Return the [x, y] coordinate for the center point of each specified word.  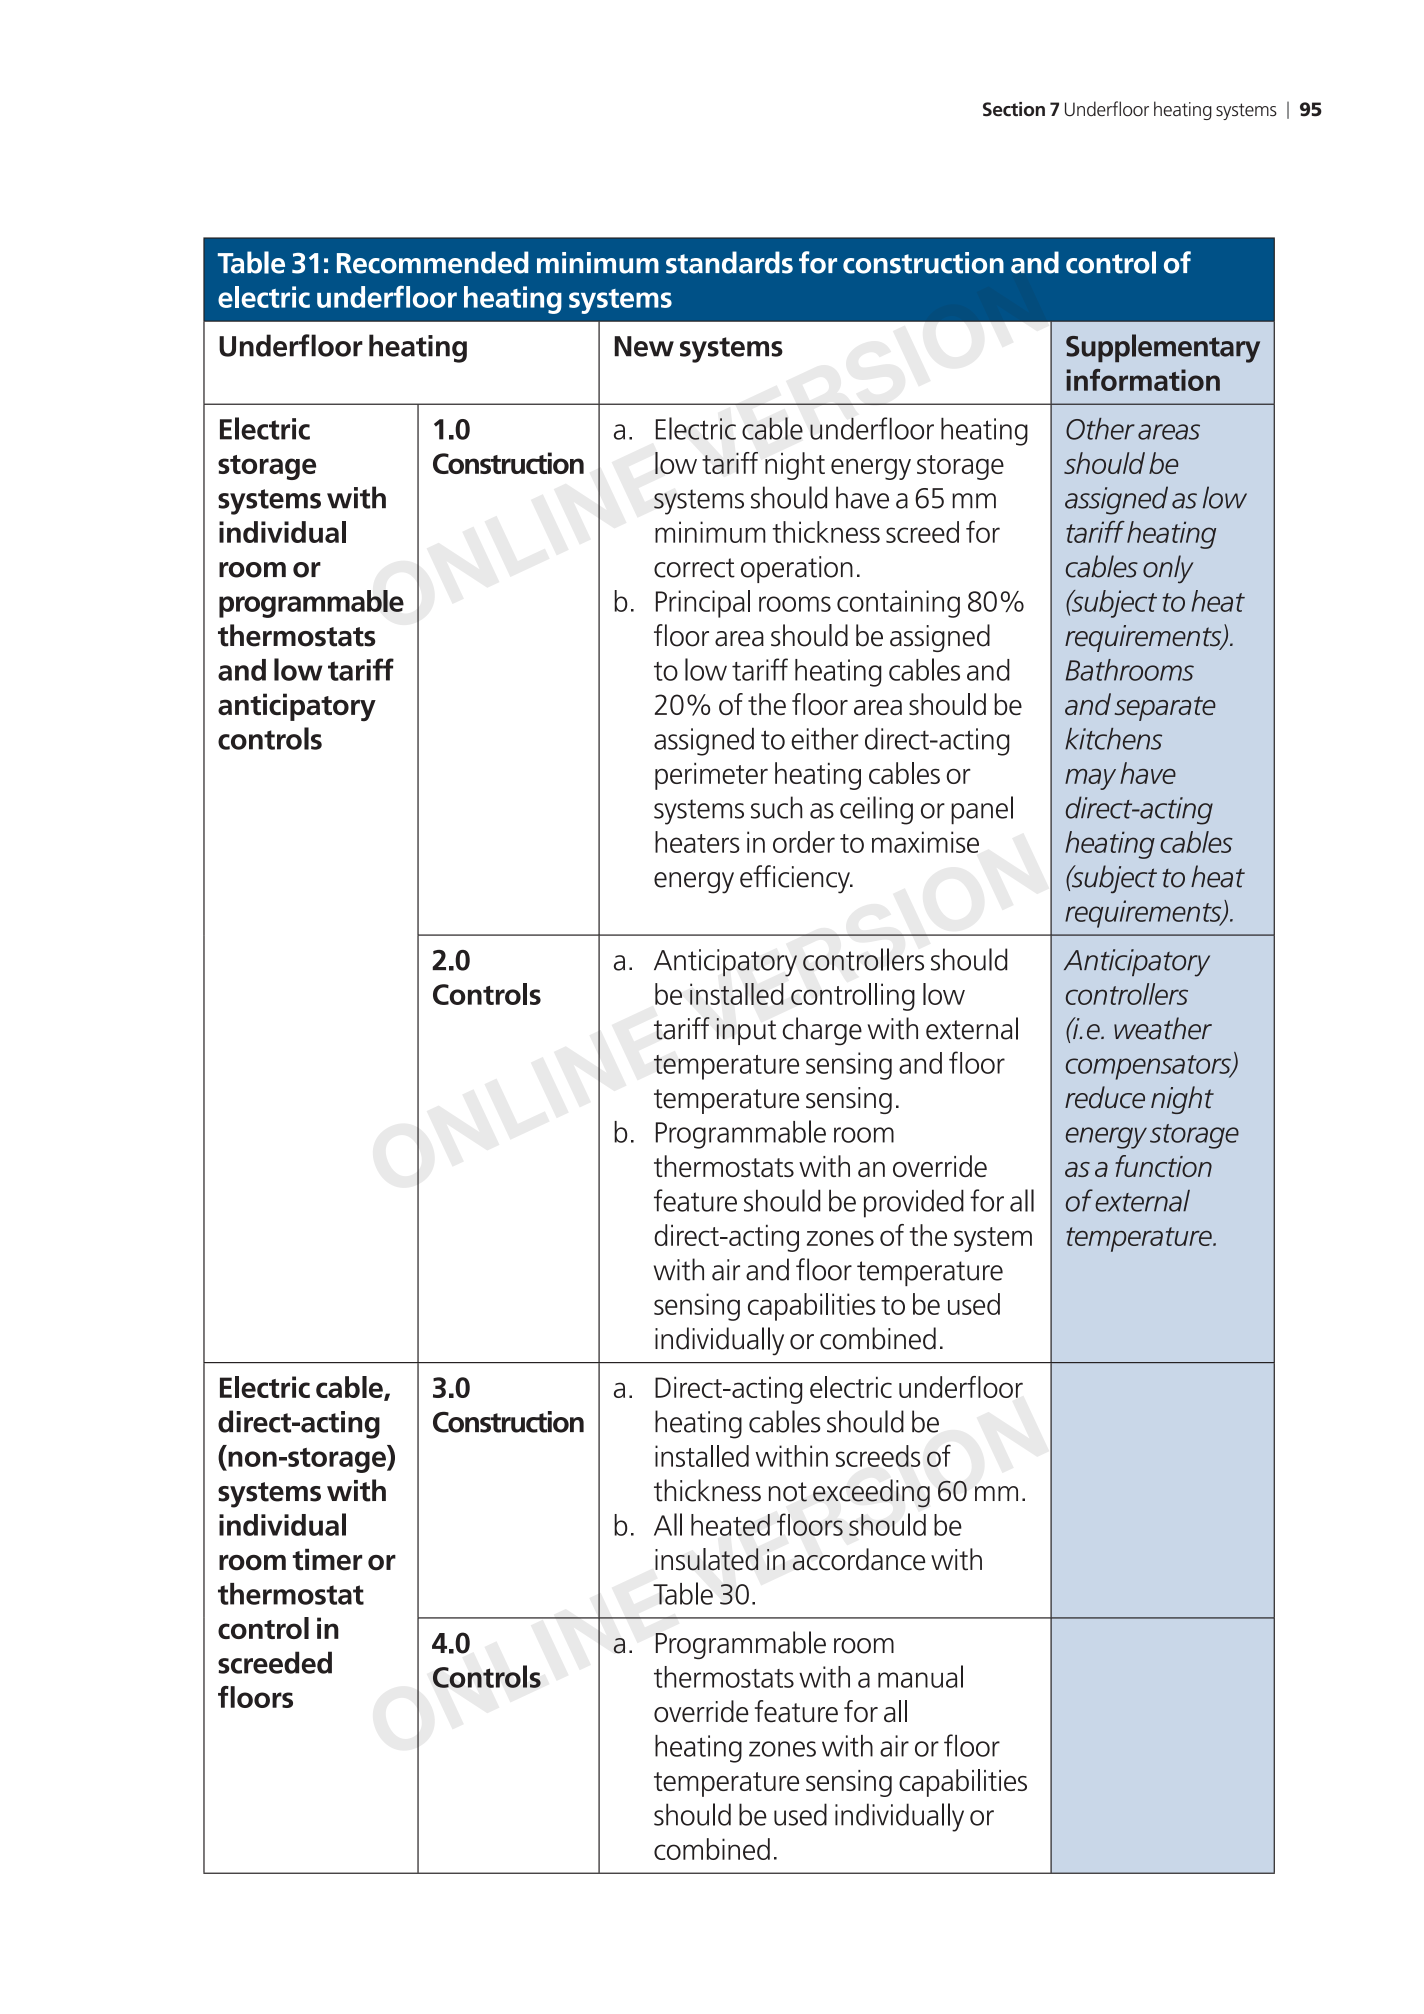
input [746, 1031]
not [788, 1492]
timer [327, 1559]
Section [1014, 109]
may [1090, 779]
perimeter [711, 776]
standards [729, 262]
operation [797, 569]
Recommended [432, 262]
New [644, 346]
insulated [706, 1559]
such [777, 807]
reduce [1105, 1097]
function [1163, 1166]
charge [822, 1031]
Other [1100, 429]
